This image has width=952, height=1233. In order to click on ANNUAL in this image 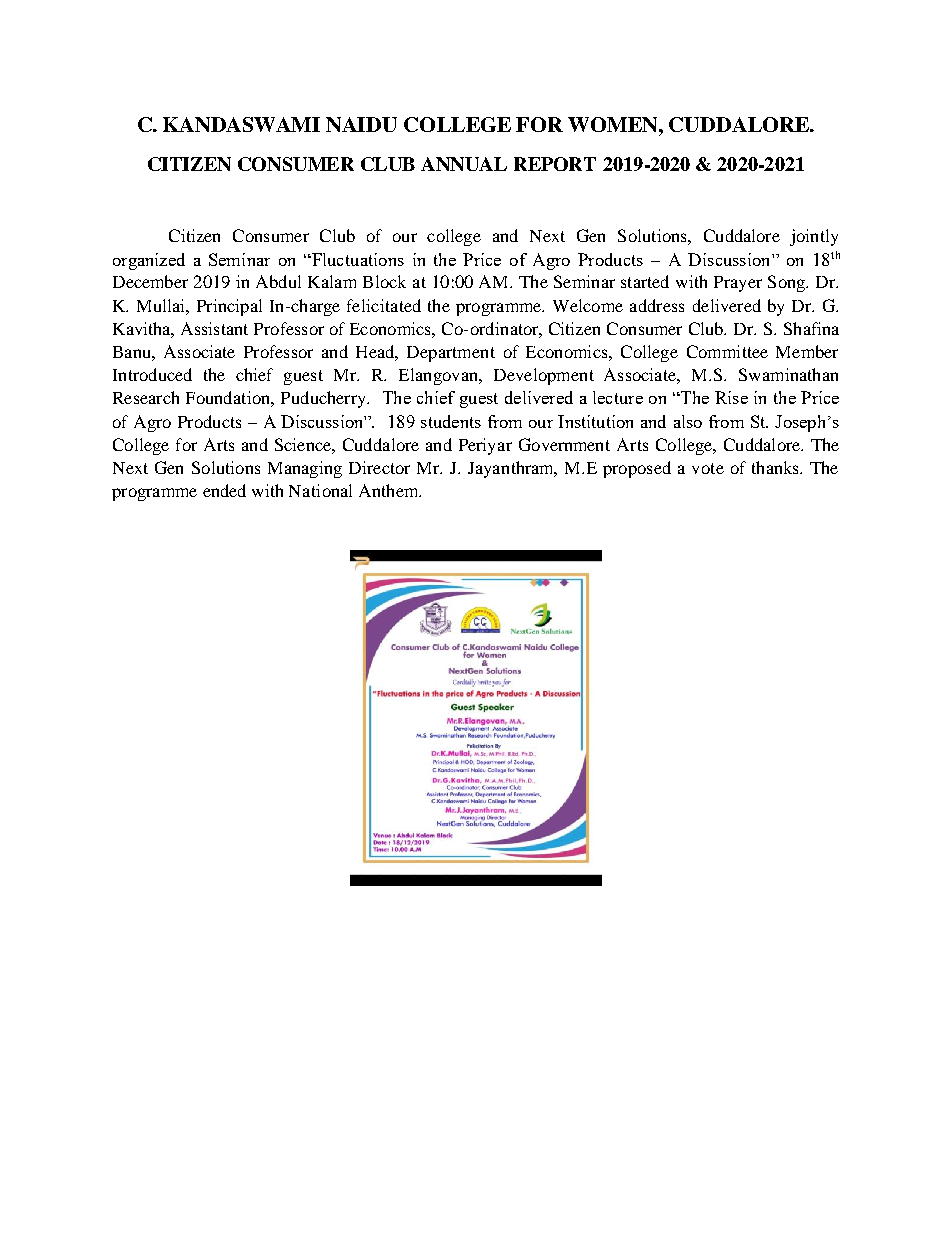, I will do `click(464, 164)`.
